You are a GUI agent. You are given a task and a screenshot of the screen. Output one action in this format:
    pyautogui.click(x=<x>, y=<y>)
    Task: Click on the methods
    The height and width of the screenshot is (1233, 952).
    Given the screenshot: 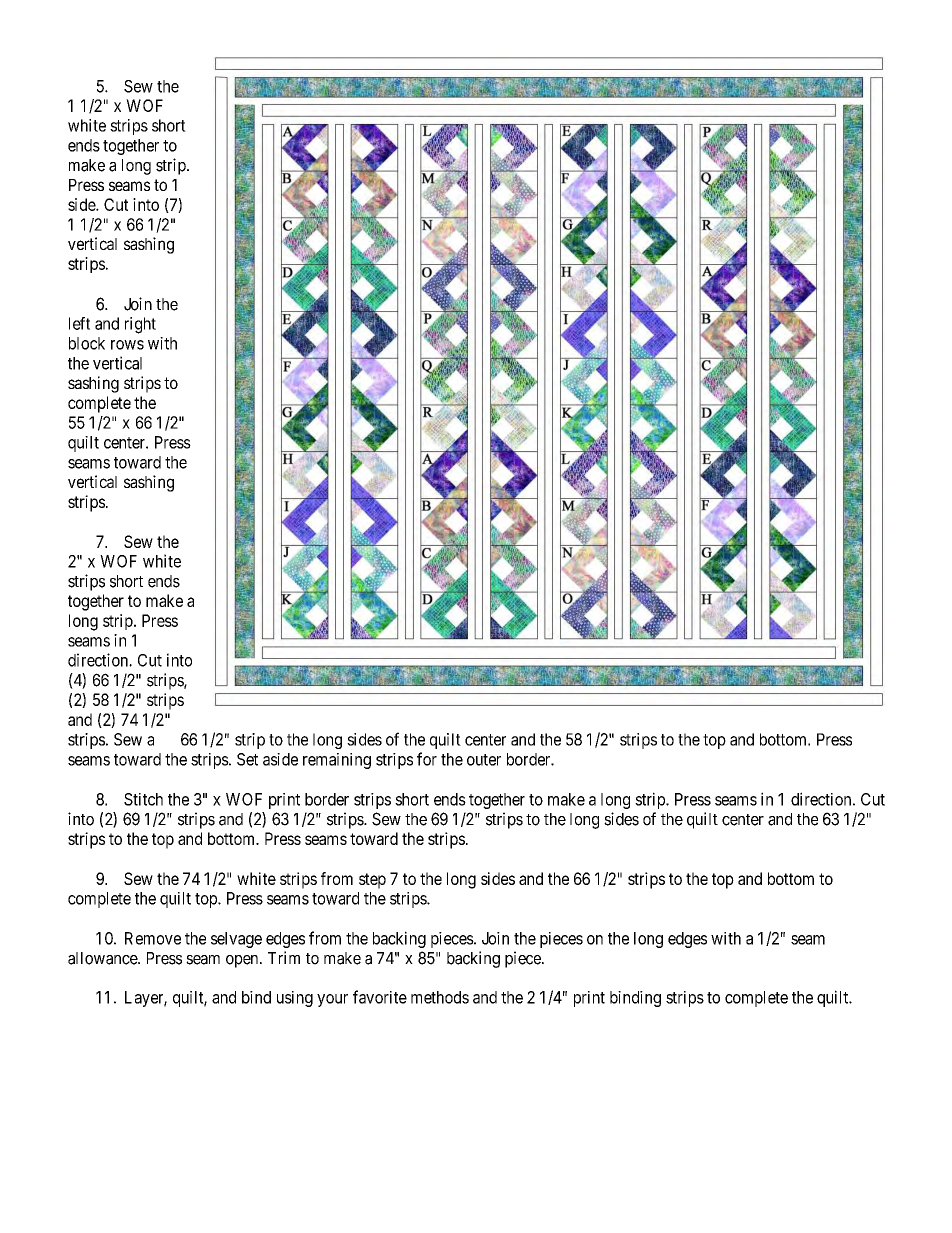 What is the action you would take?
    pyautogui.click(x=440, y=997)
